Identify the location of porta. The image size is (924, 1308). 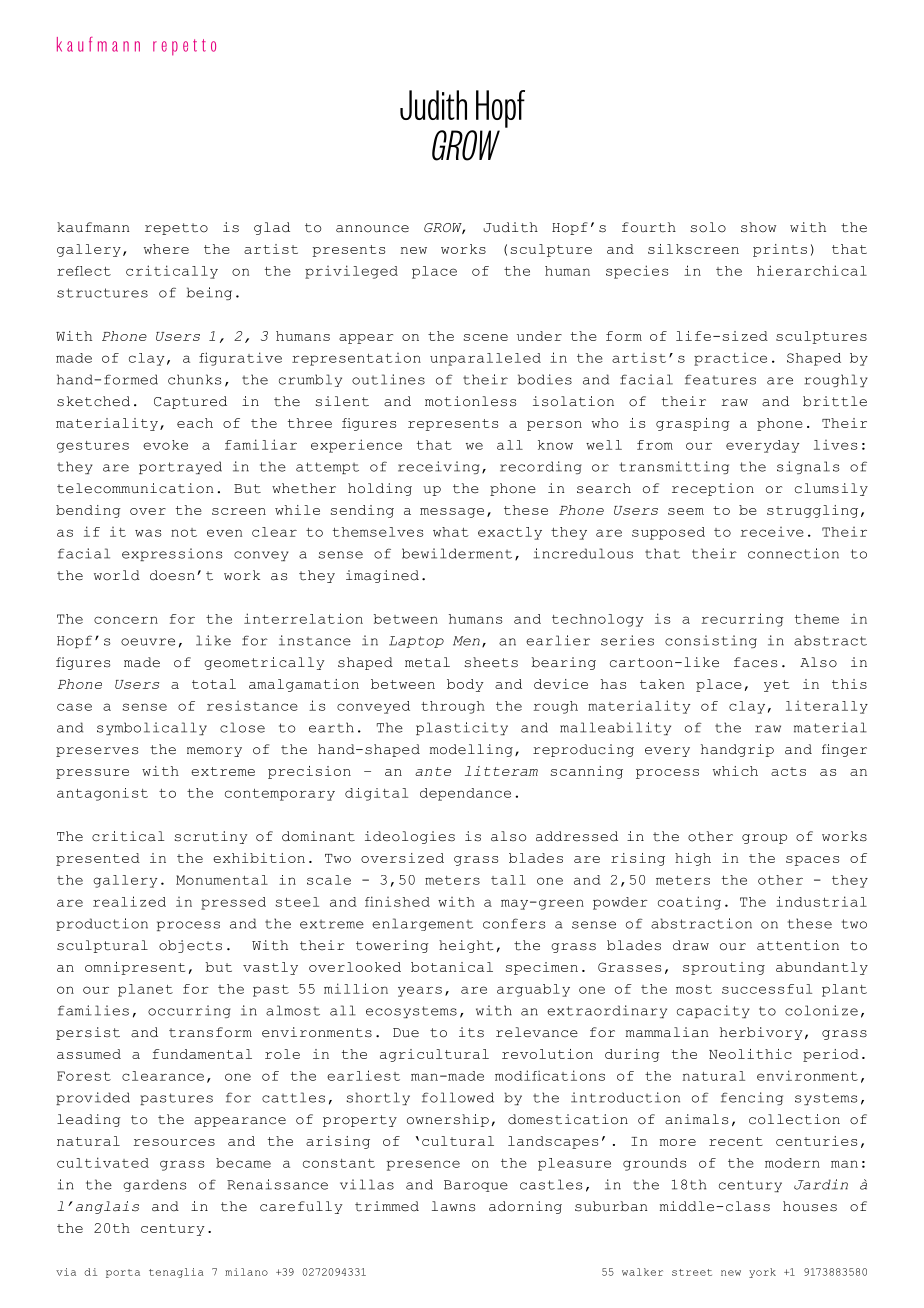
(123, 1273).
